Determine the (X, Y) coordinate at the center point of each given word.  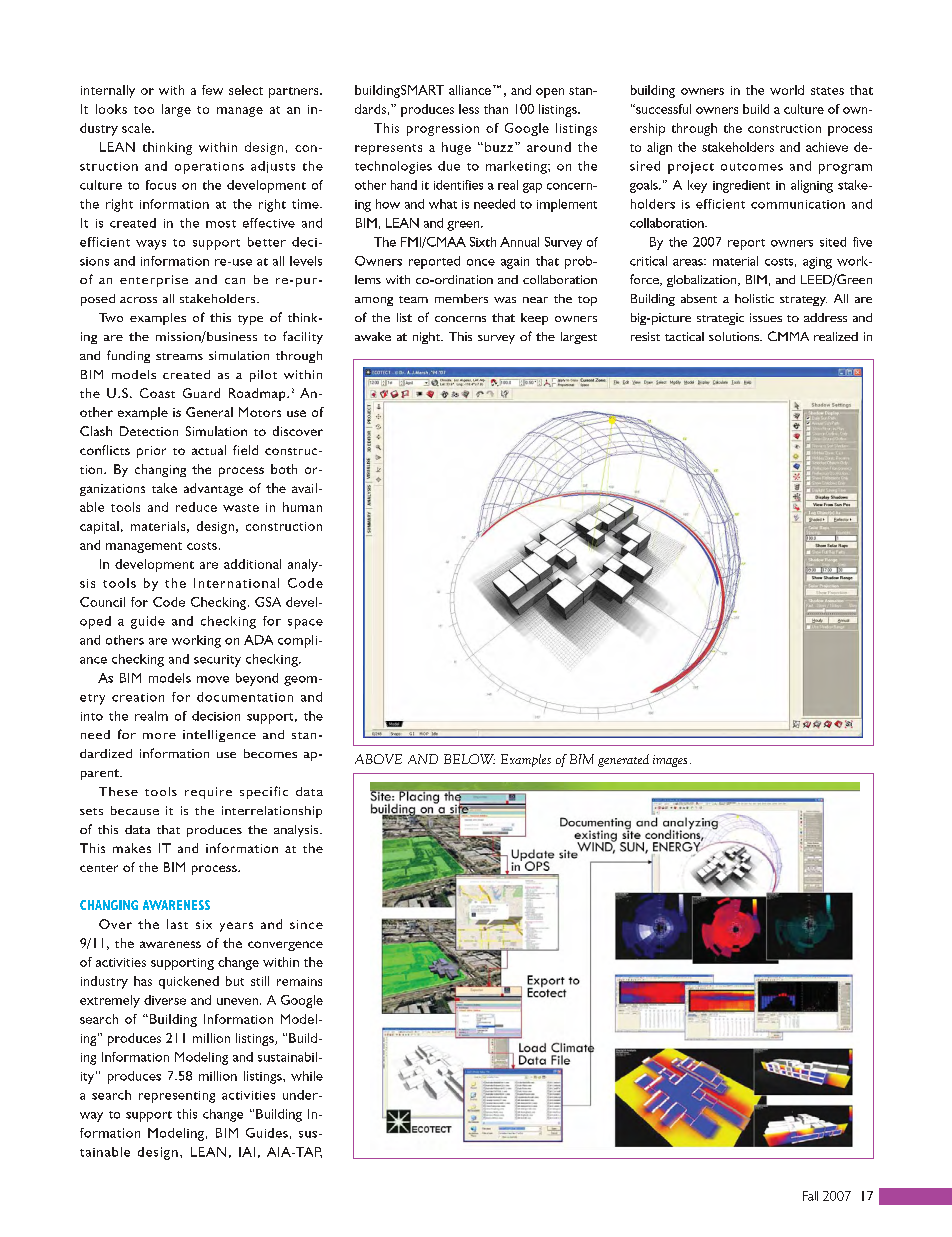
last (177, 924)
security (217, 661)
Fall (810, 1196)
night (427, 338)
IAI (247, 1152)
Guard (201, 393)
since (306, 924)
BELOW (469, 759)
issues (766, 317)
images (670, 761)
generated (623, 760)
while (307, 1076)
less (469, 109)
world (787, 90)
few (212, 90)
